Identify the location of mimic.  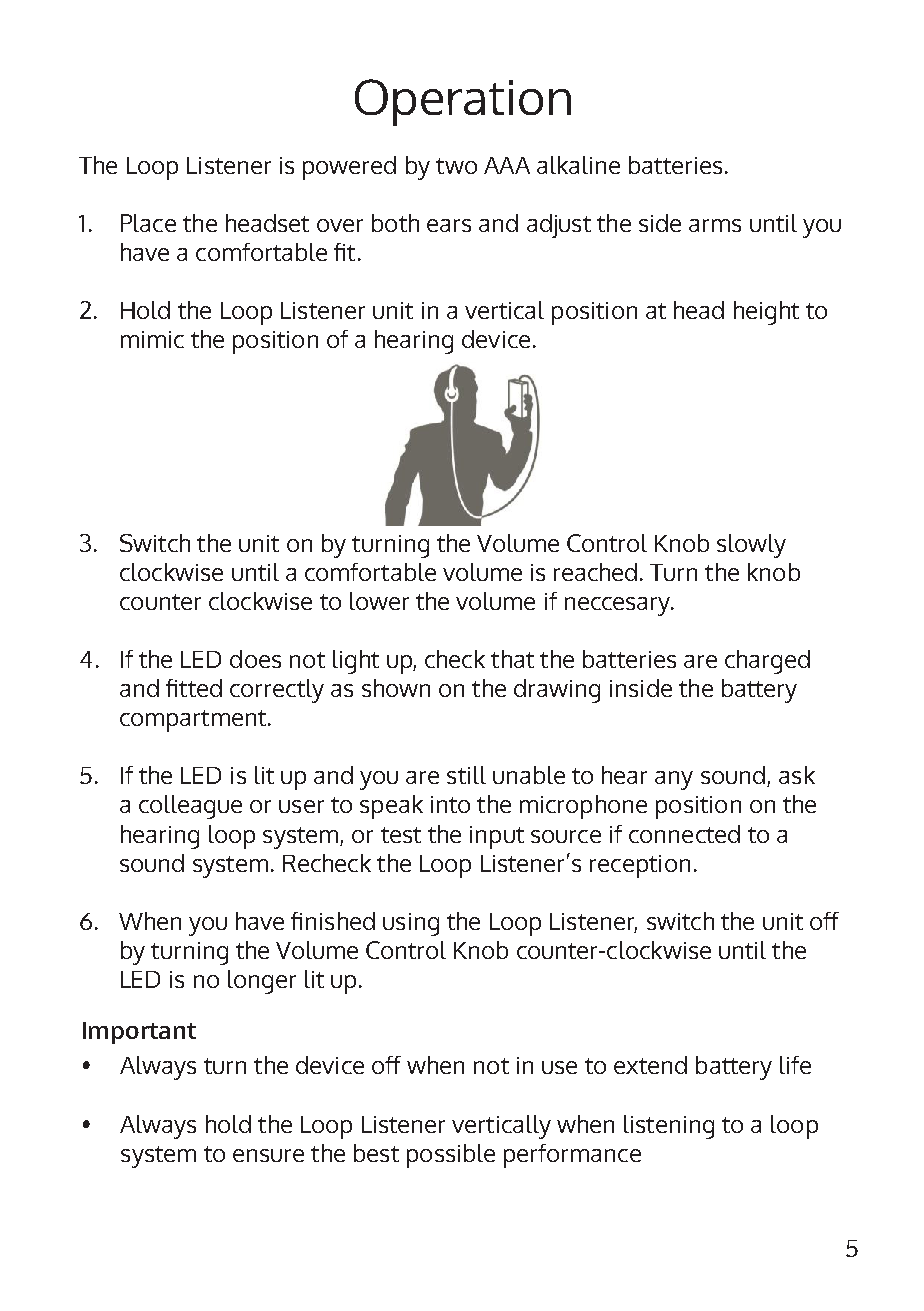
(152, 339).
